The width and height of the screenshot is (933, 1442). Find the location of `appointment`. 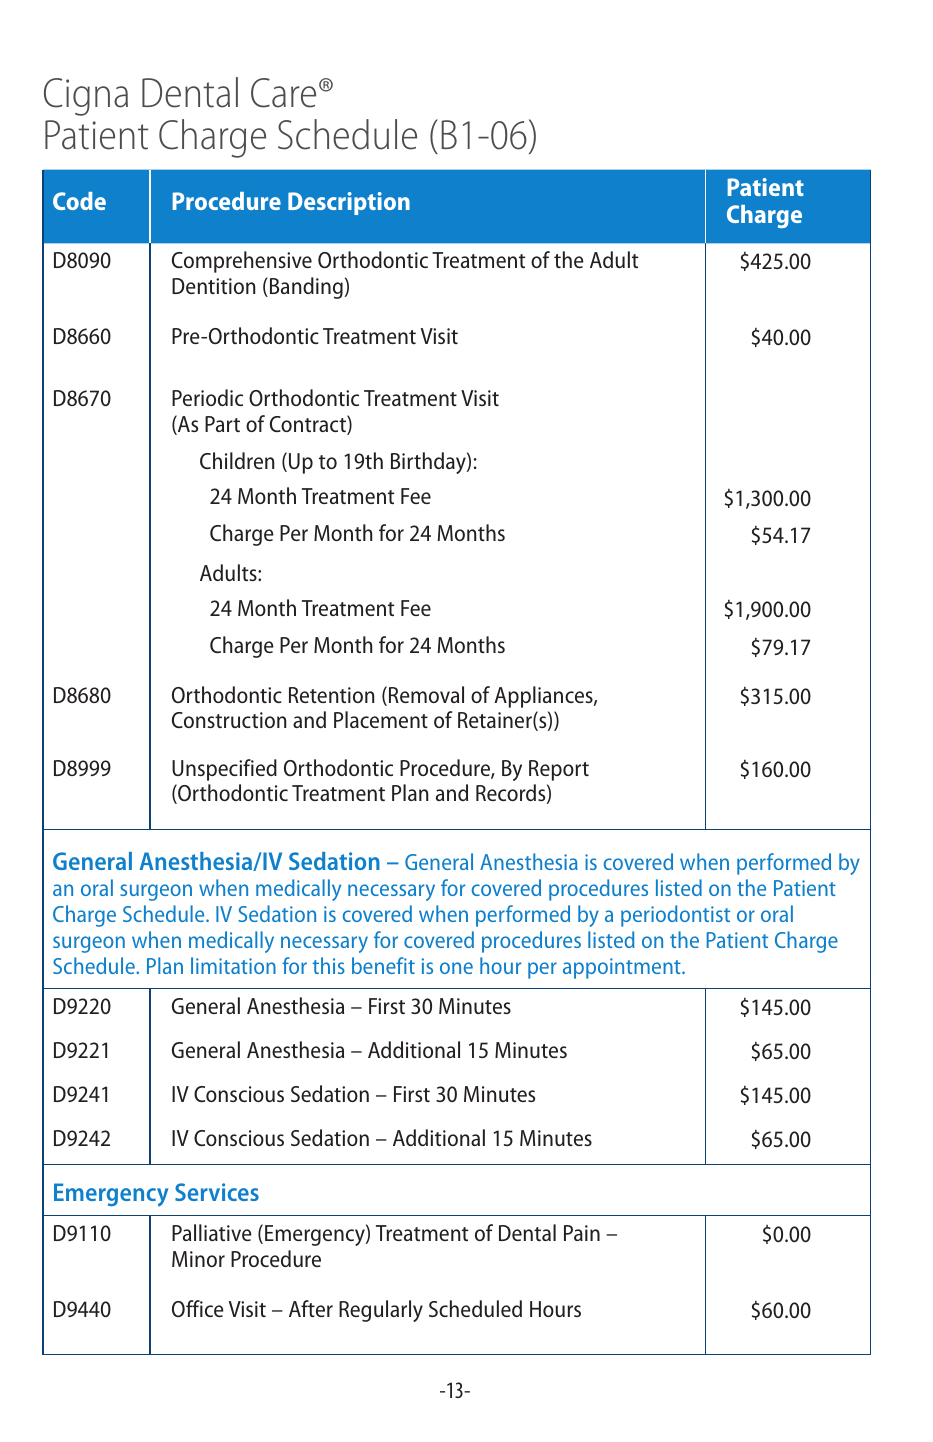

appointment is located at coordinates (623, 968).
